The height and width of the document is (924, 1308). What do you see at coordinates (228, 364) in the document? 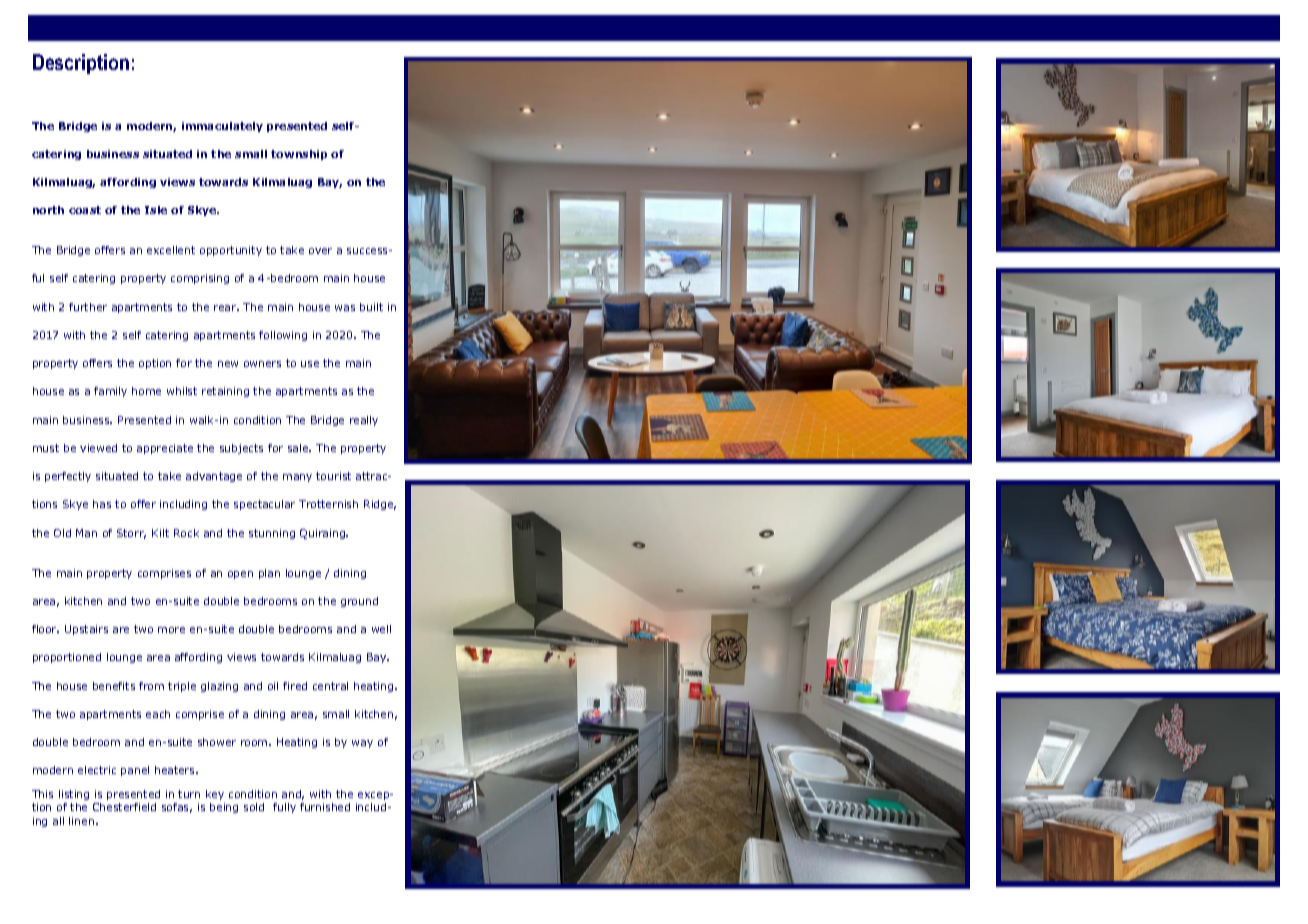
I see `new` at bounding box center [228, 364].
